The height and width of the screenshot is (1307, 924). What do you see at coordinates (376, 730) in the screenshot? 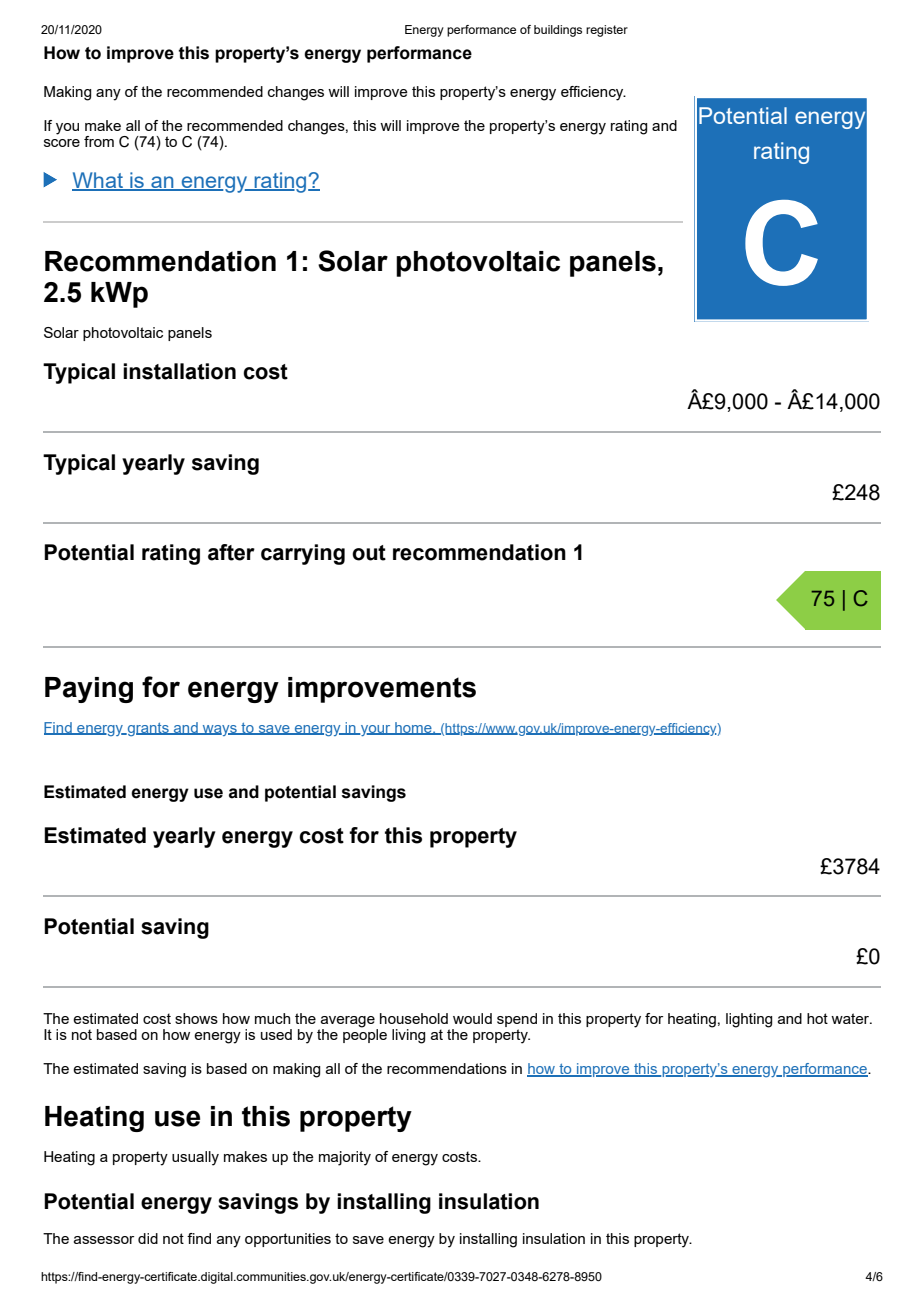
I see `your` at bounding box center [376, 730].
